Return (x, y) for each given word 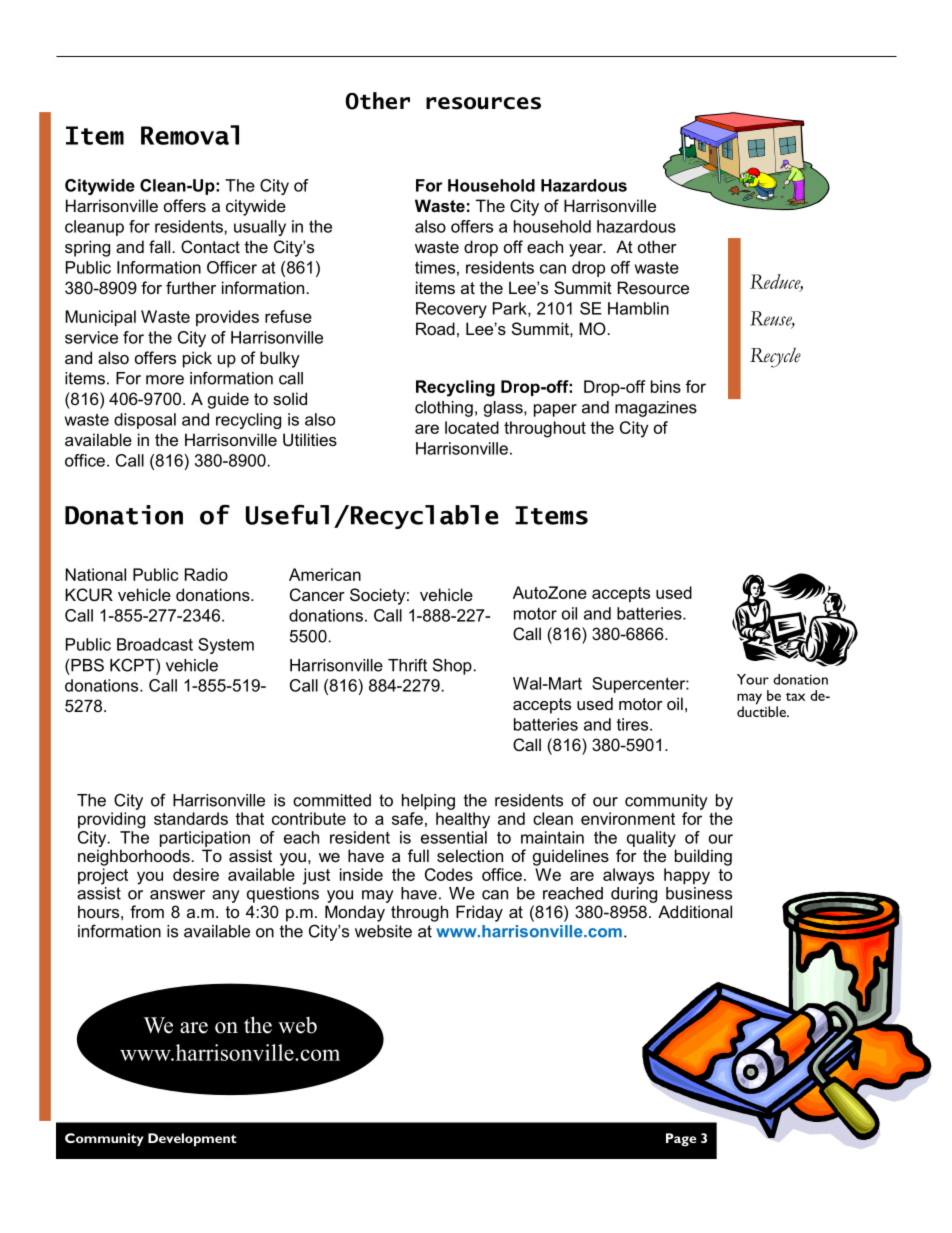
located (472, 427)
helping (428, 802)
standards (191, 818)
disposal (145, 421)
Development (192, 1140)
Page (681, 1139)
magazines (656, 409)
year (587, 250)
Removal (190, 135)
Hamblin (638, 308)
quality (651, 839)
